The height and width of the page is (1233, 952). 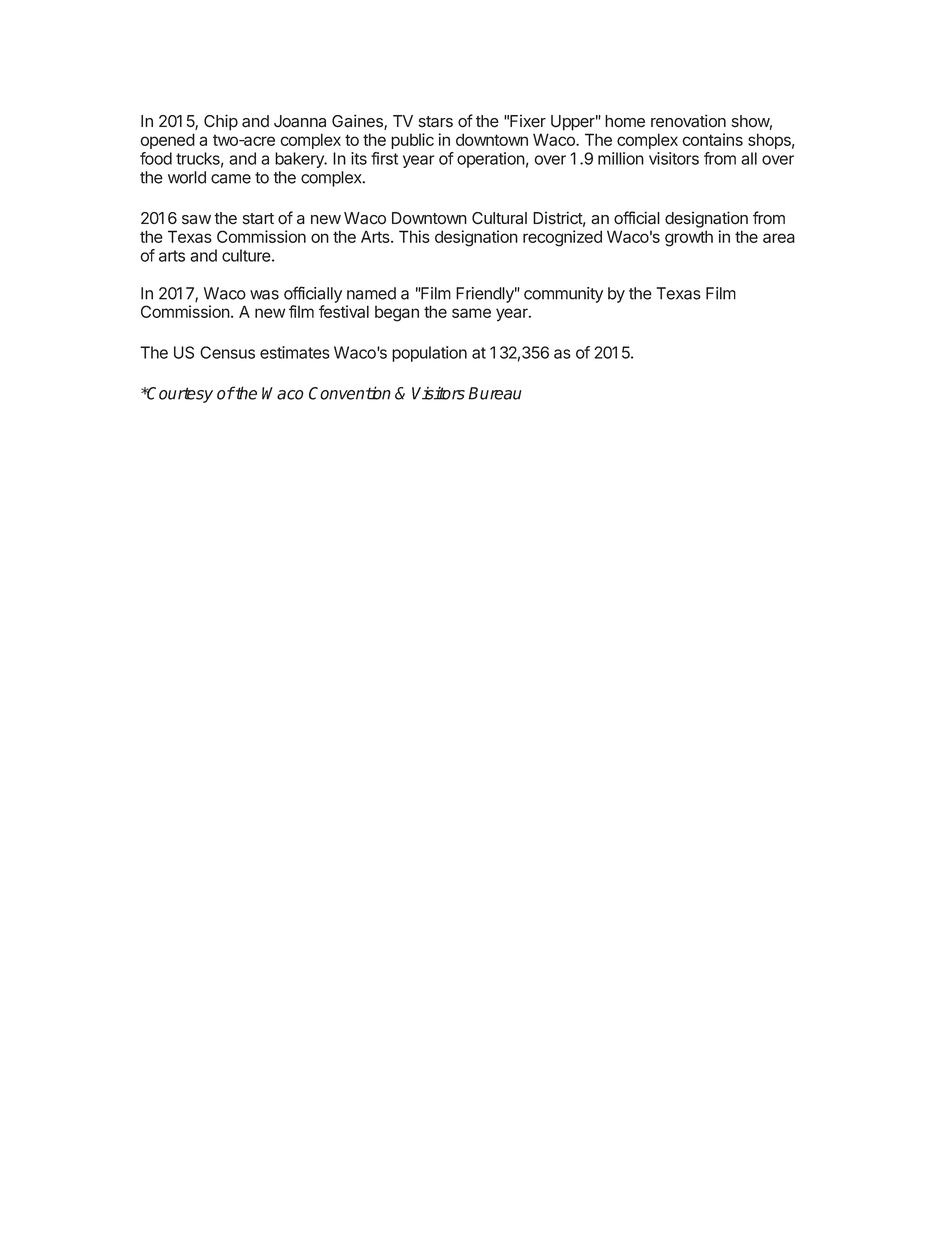 I want to click on Convention, so click(x=350, y=393).
